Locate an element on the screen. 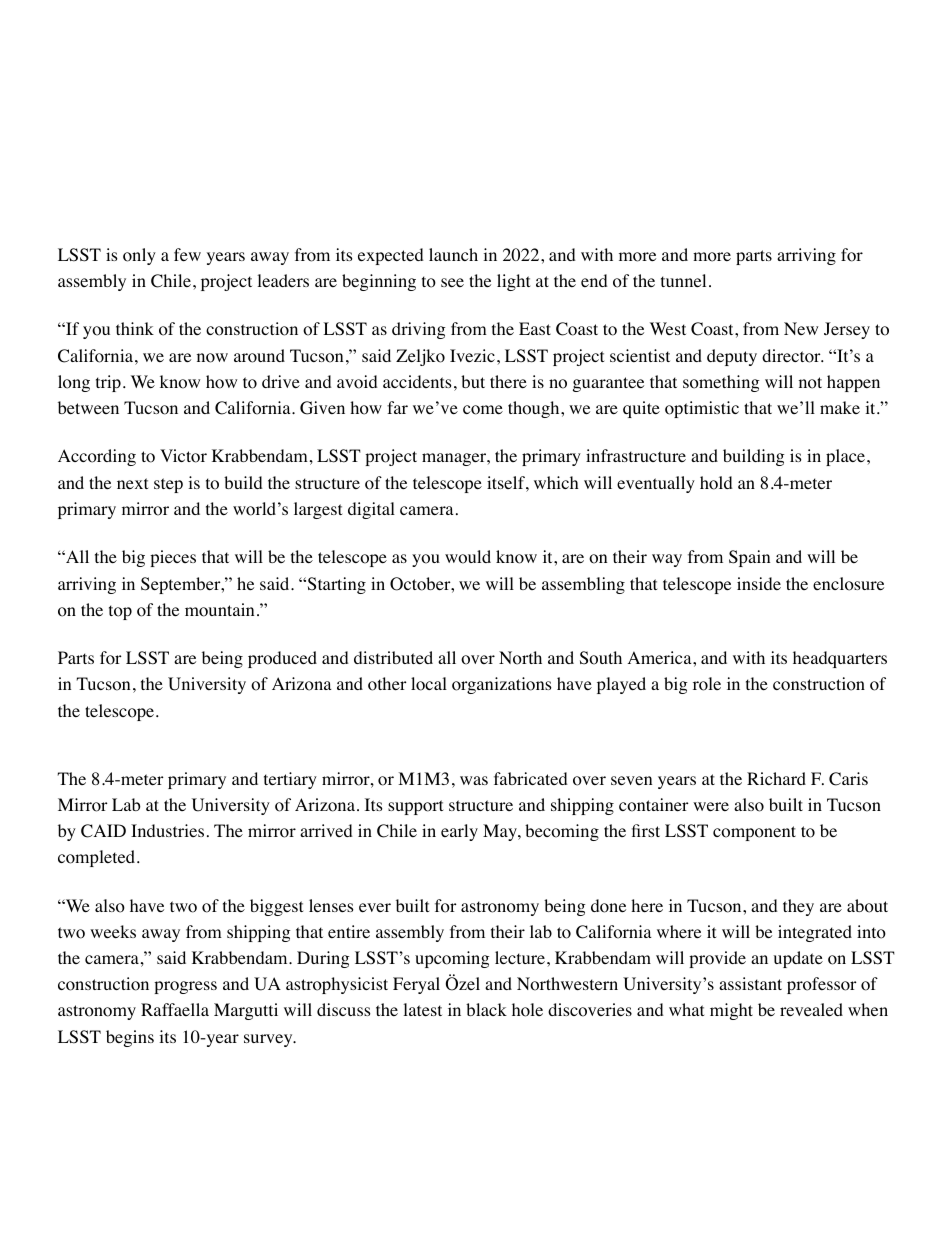 The width and height of the screenshot is (952, 1233). distributed is located at coordinates (393, 657).
